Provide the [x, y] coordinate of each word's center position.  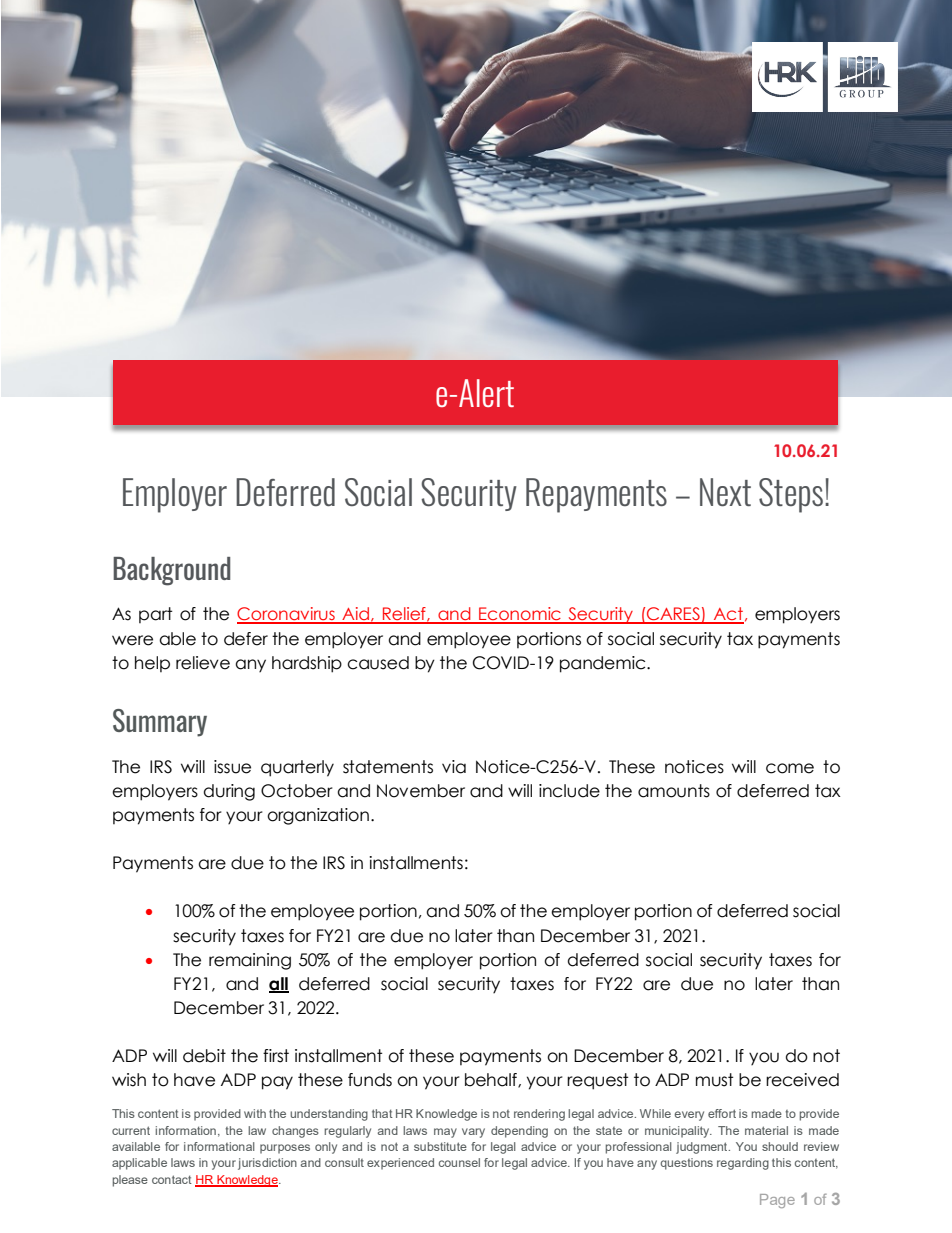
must [714, 1080]
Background [171, 571]
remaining [250, 961]
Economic [520, 615]
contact [172, 1179]
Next [725, 492]
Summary [160, 723]
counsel [459, 1162]
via [454, 767]
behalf [492, 1080]
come [790, 768]
